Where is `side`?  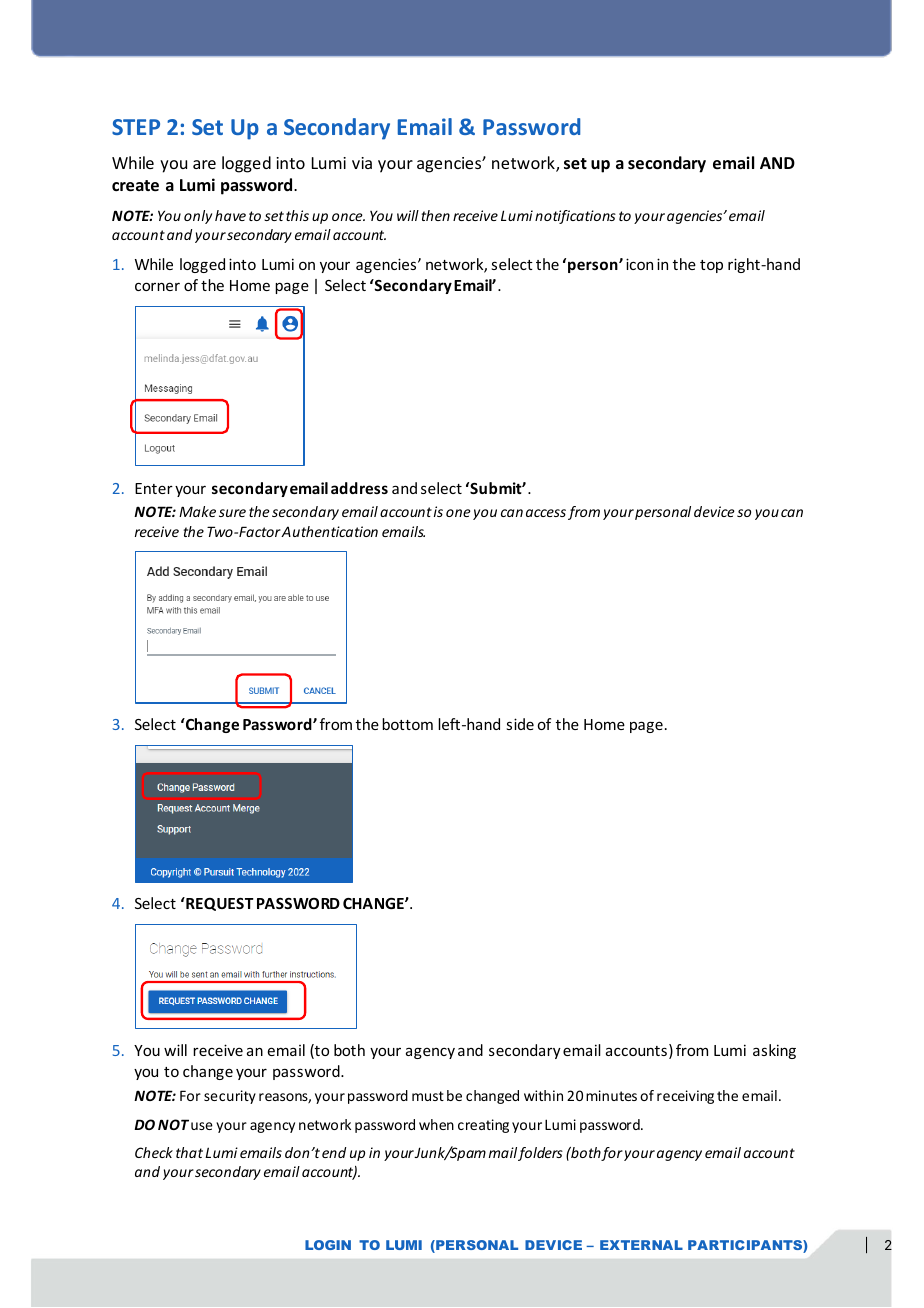 side is located at coordinates (520, 724).
